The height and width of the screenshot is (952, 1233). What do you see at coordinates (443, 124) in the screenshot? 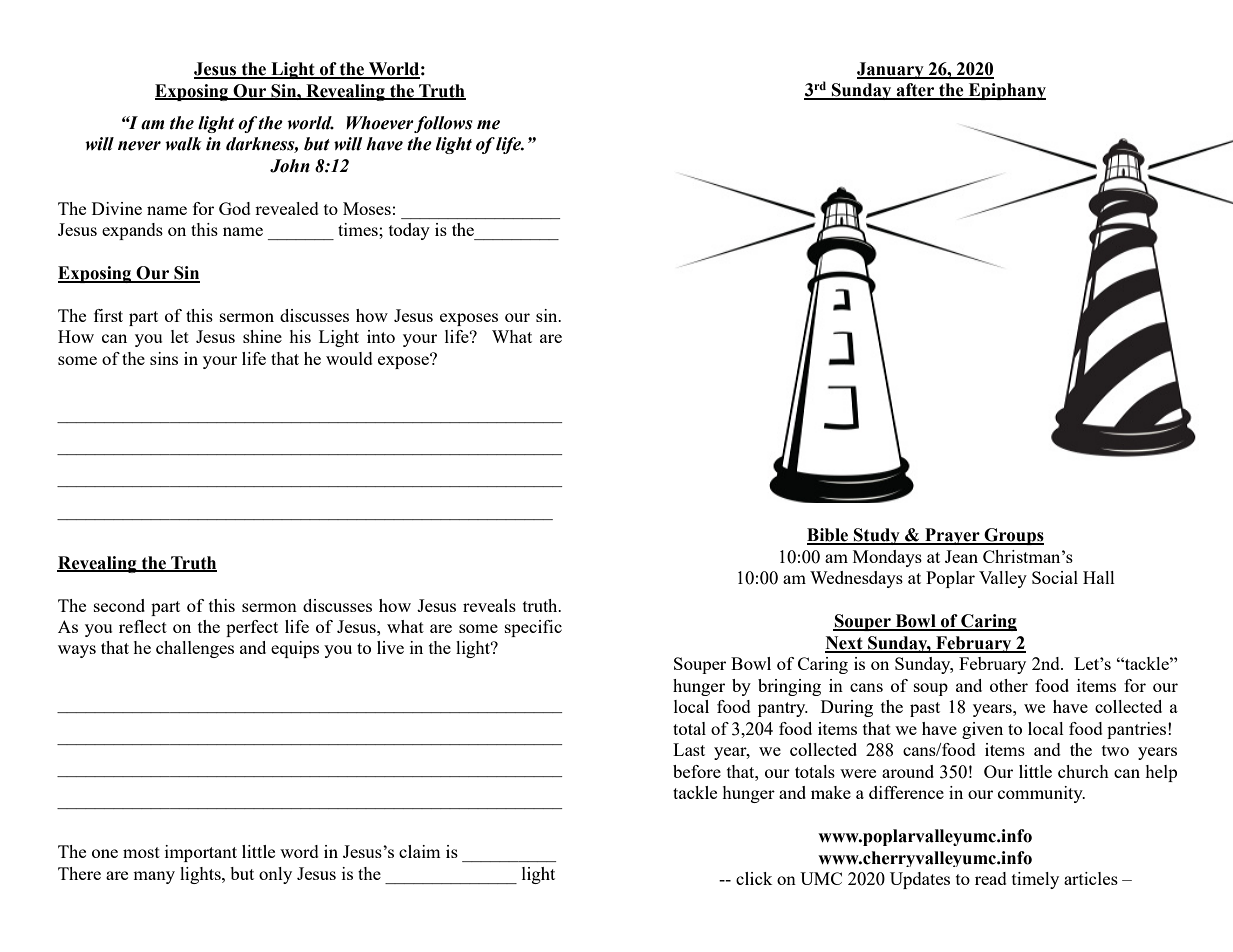
I see `follows` at bounding box center [443, 124].
